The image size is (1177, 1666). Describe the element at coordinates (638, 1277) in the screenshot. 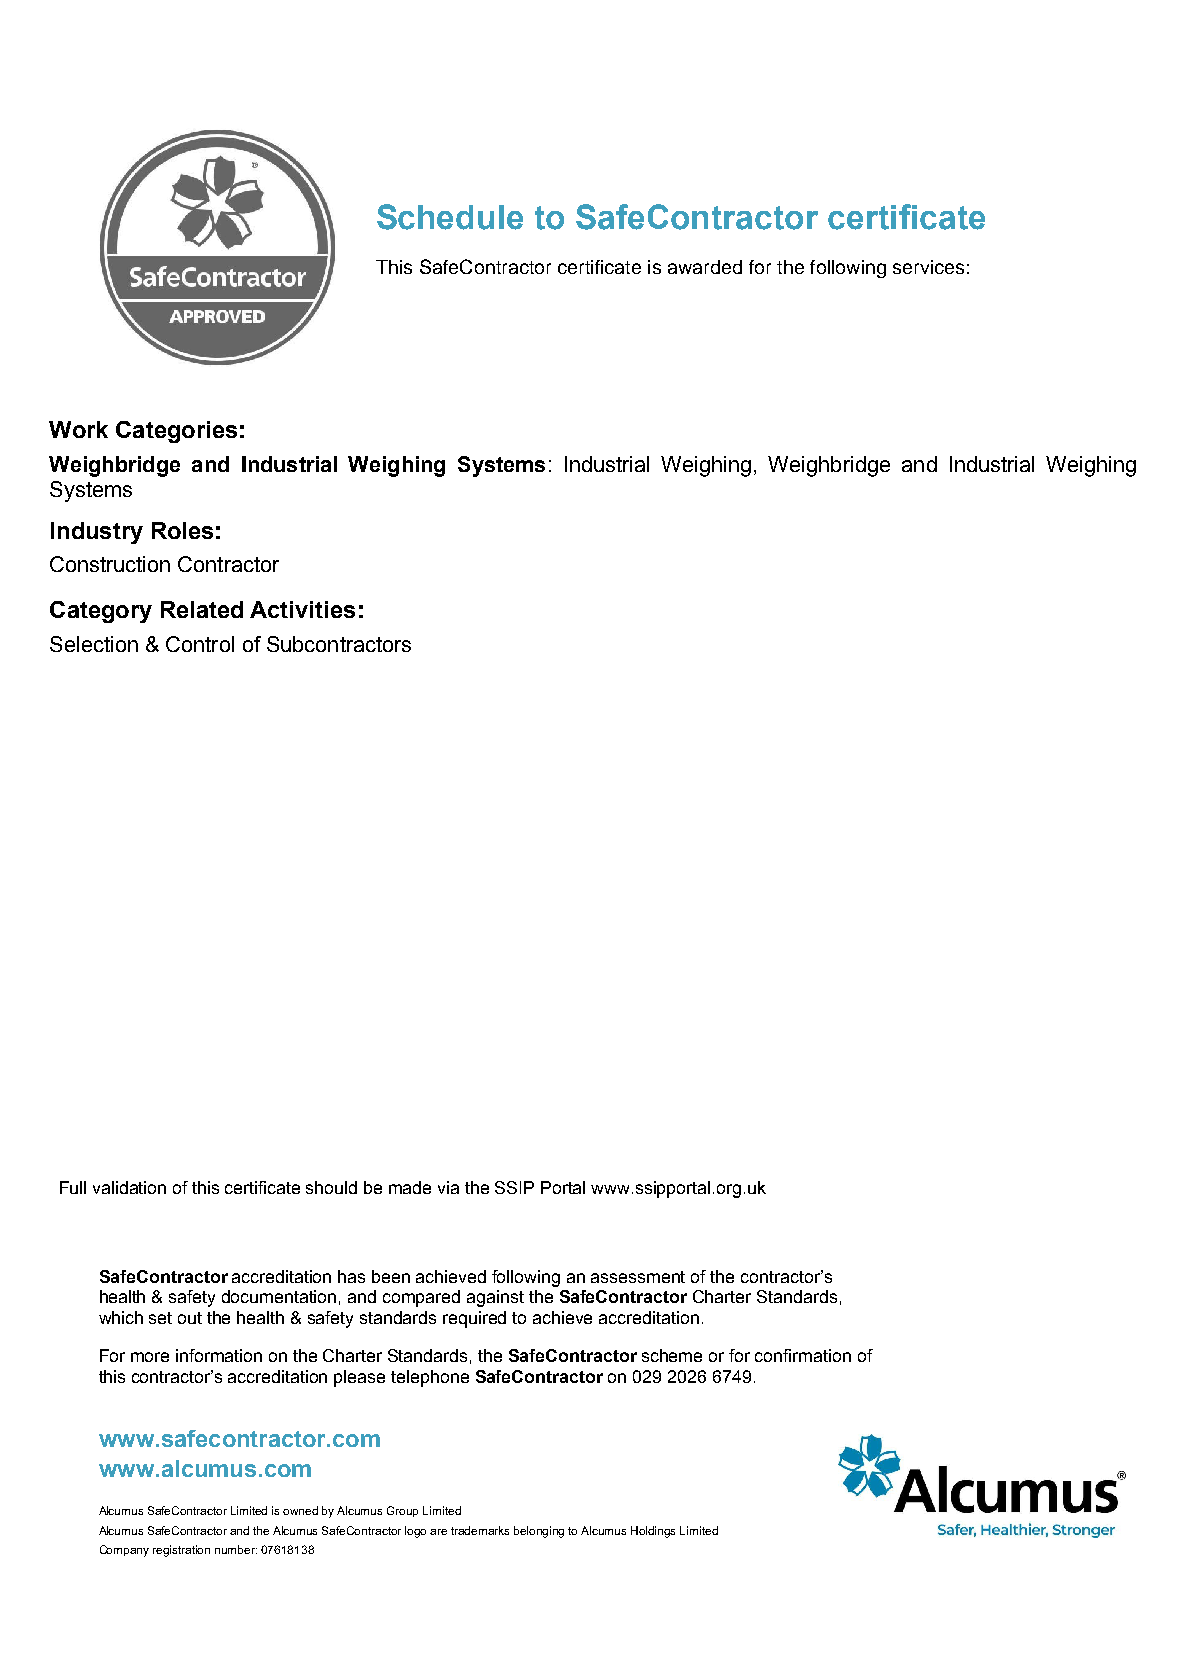

I see `assessment` at that location.
